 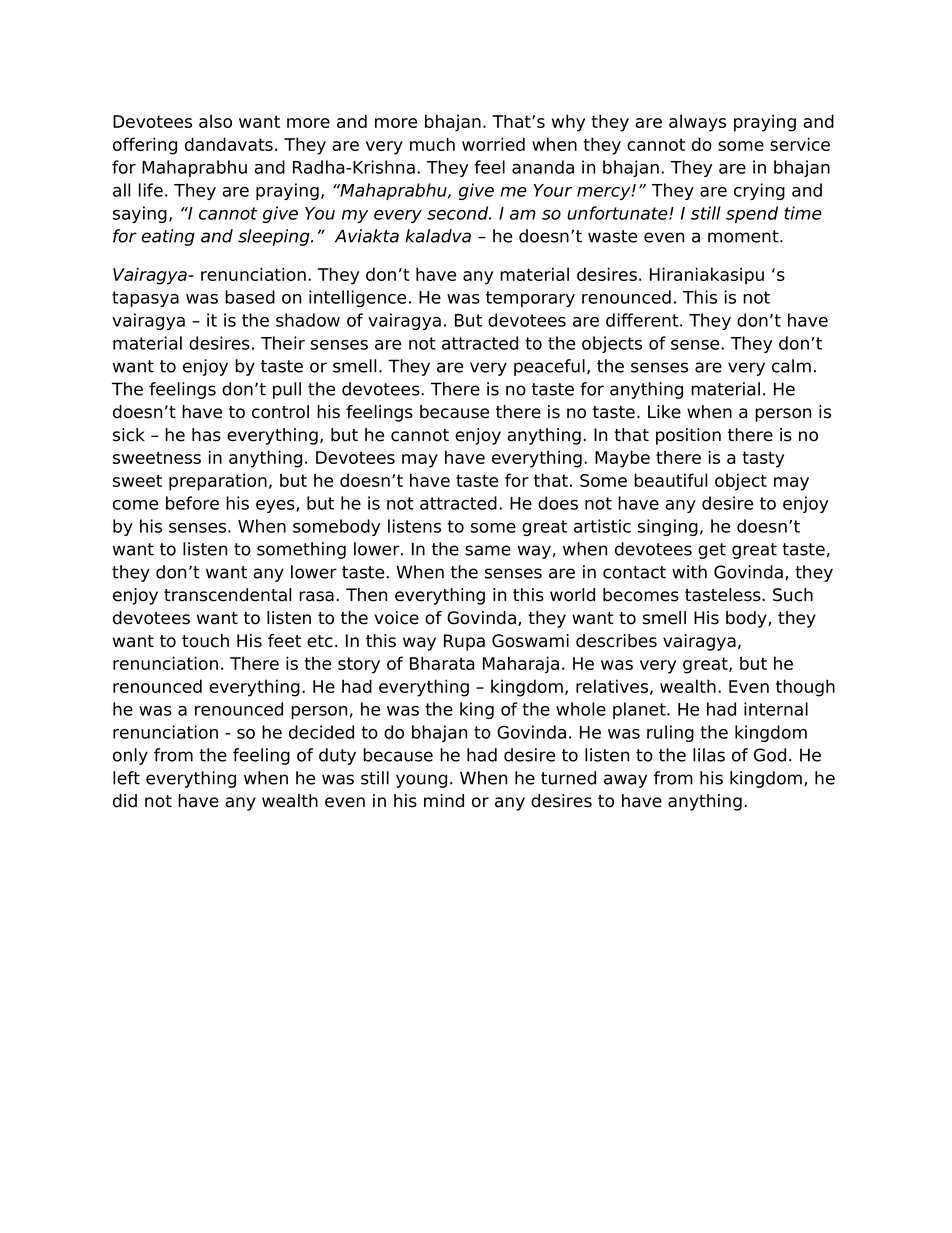 What do you see at coordinates (793, 595) in the document?
I see `Such` at bounding box center [793, 595].
